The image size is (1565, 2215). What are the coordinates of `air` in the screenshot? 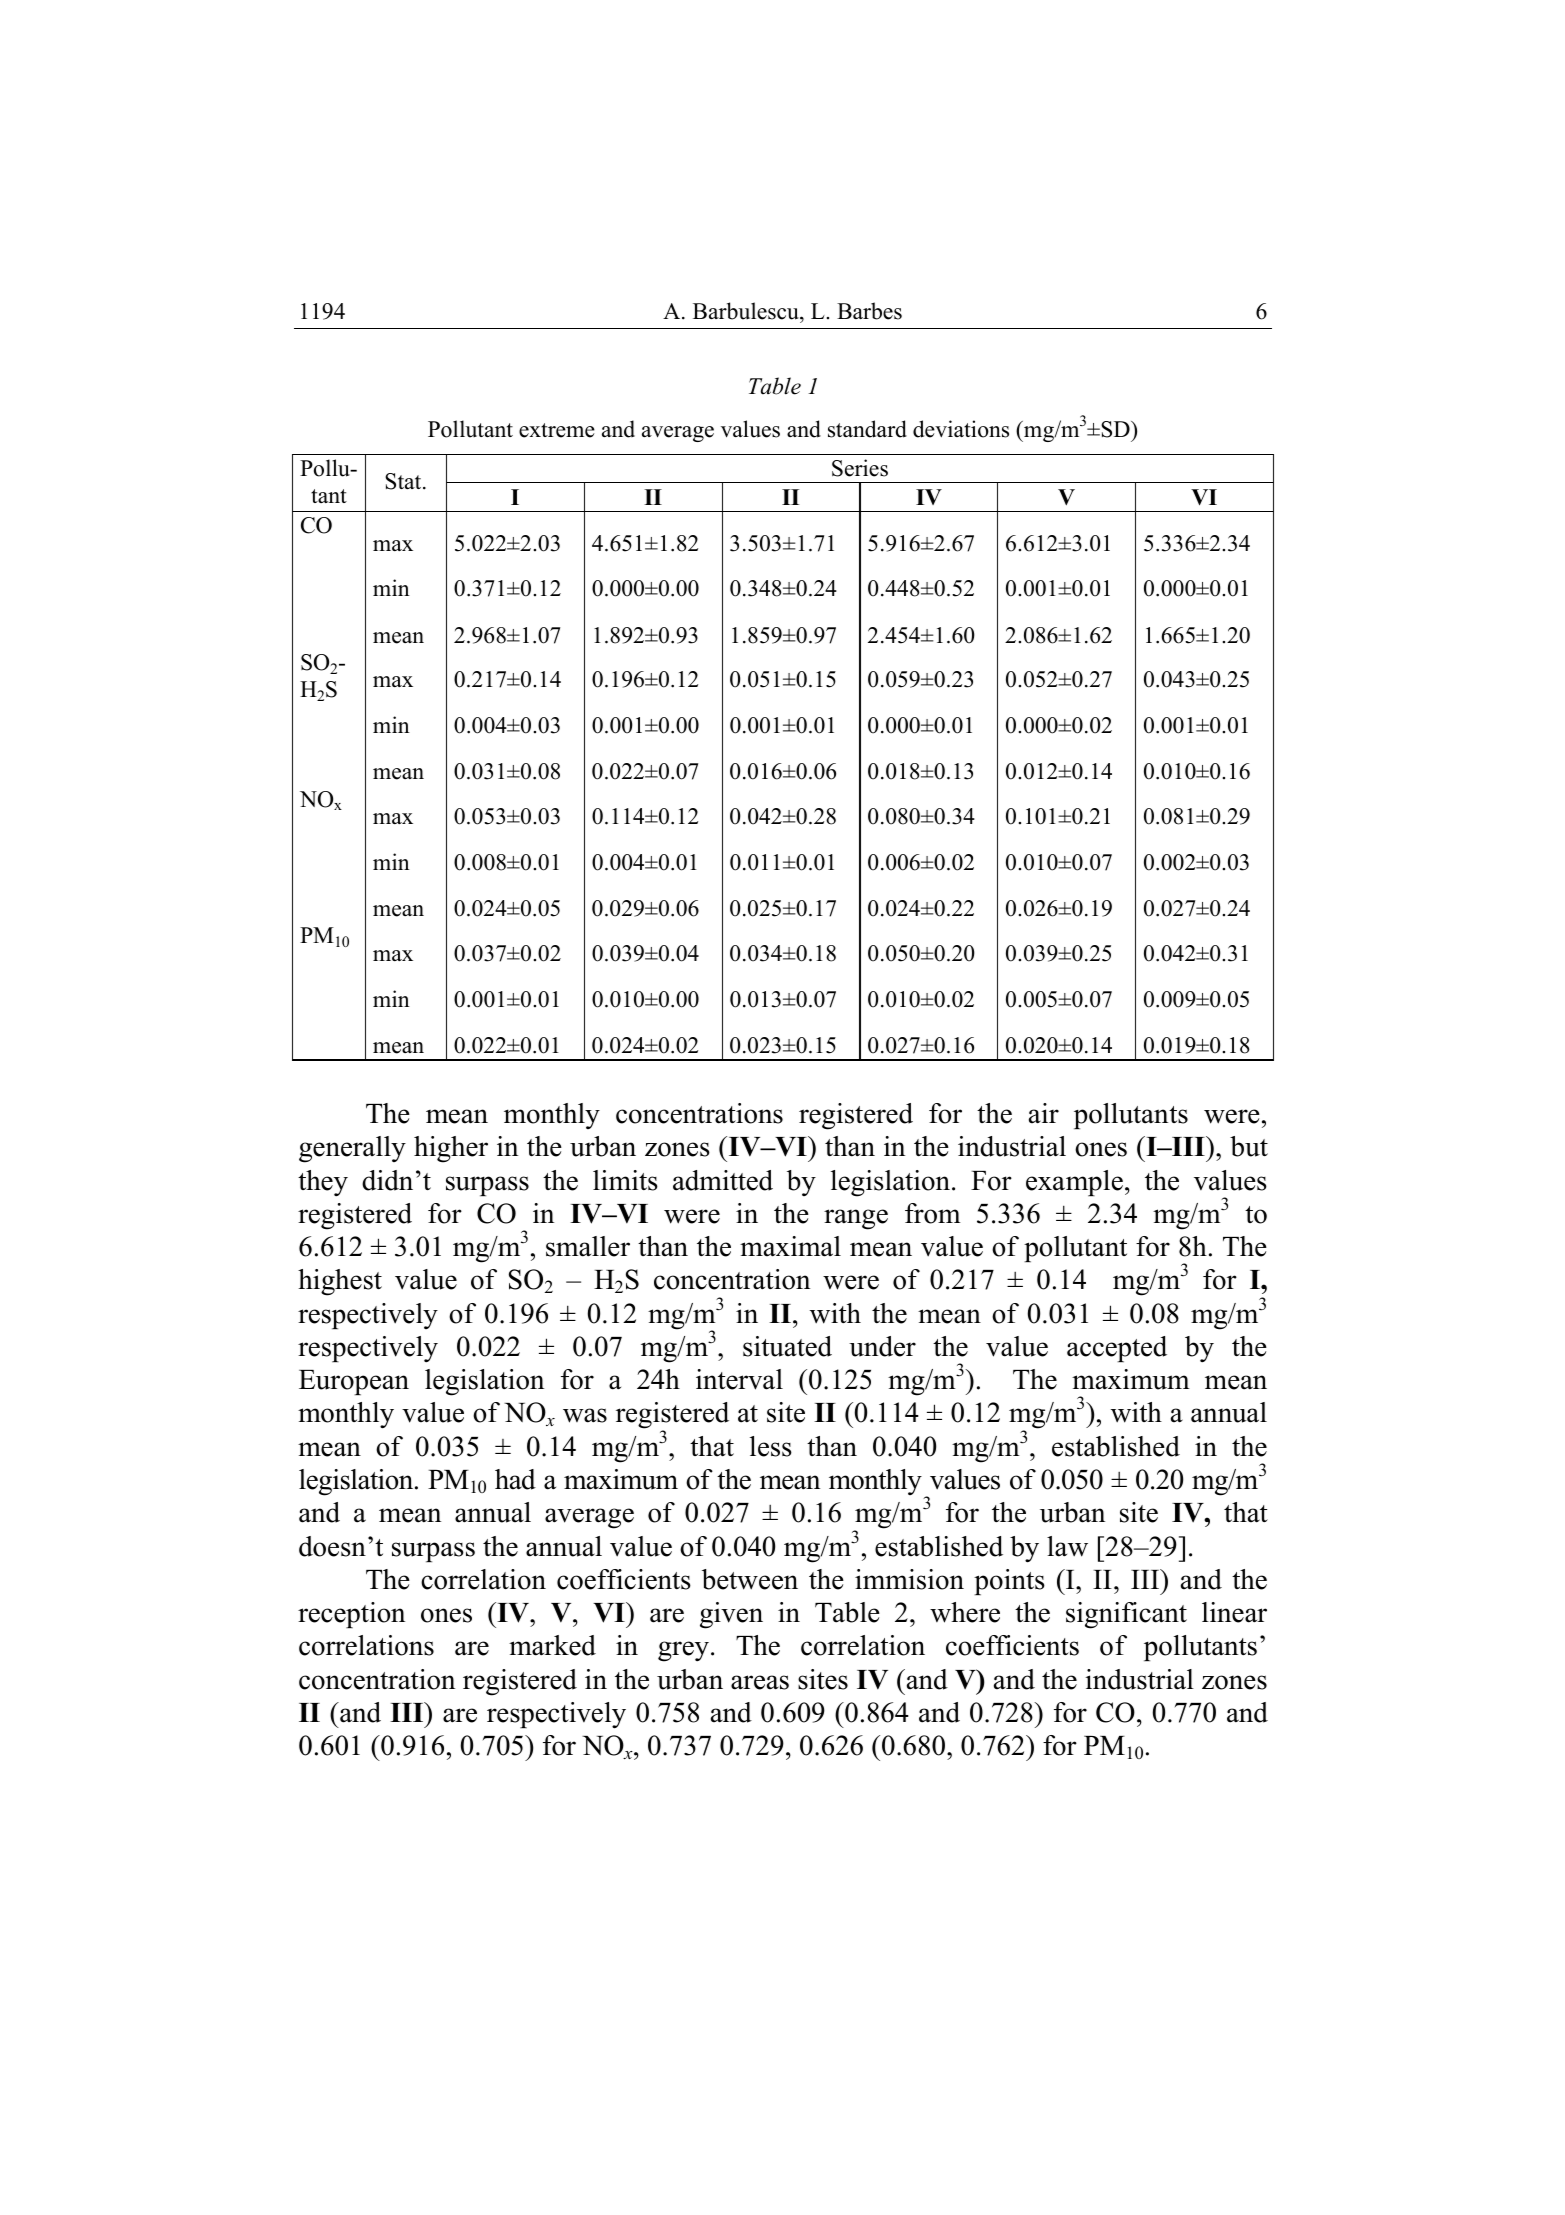 It's located at (1044, 1113).
